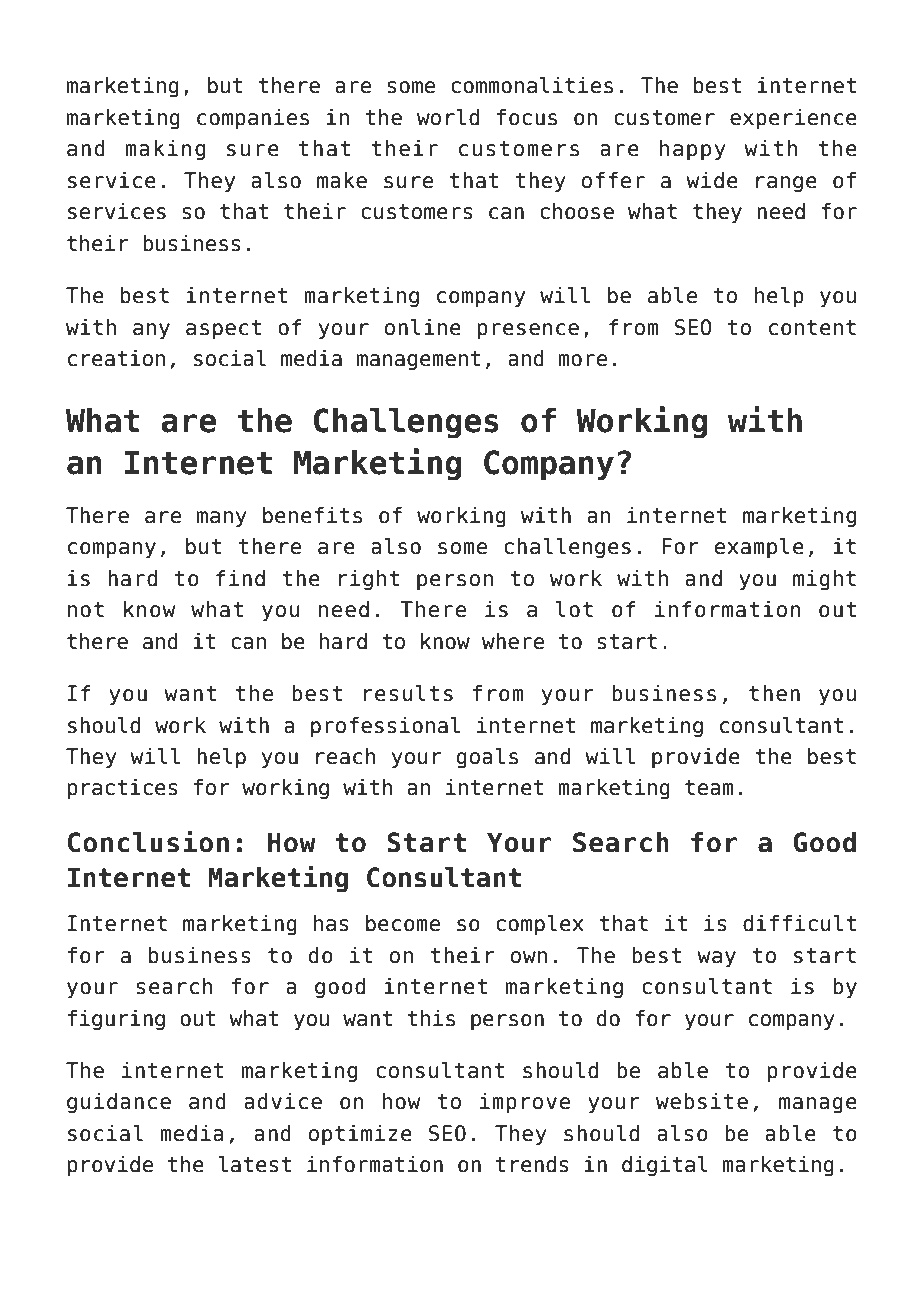 The image size is (924, 1308). Describe the element at coordinates (312, 515) in the image. I see `benefits` at that location.
